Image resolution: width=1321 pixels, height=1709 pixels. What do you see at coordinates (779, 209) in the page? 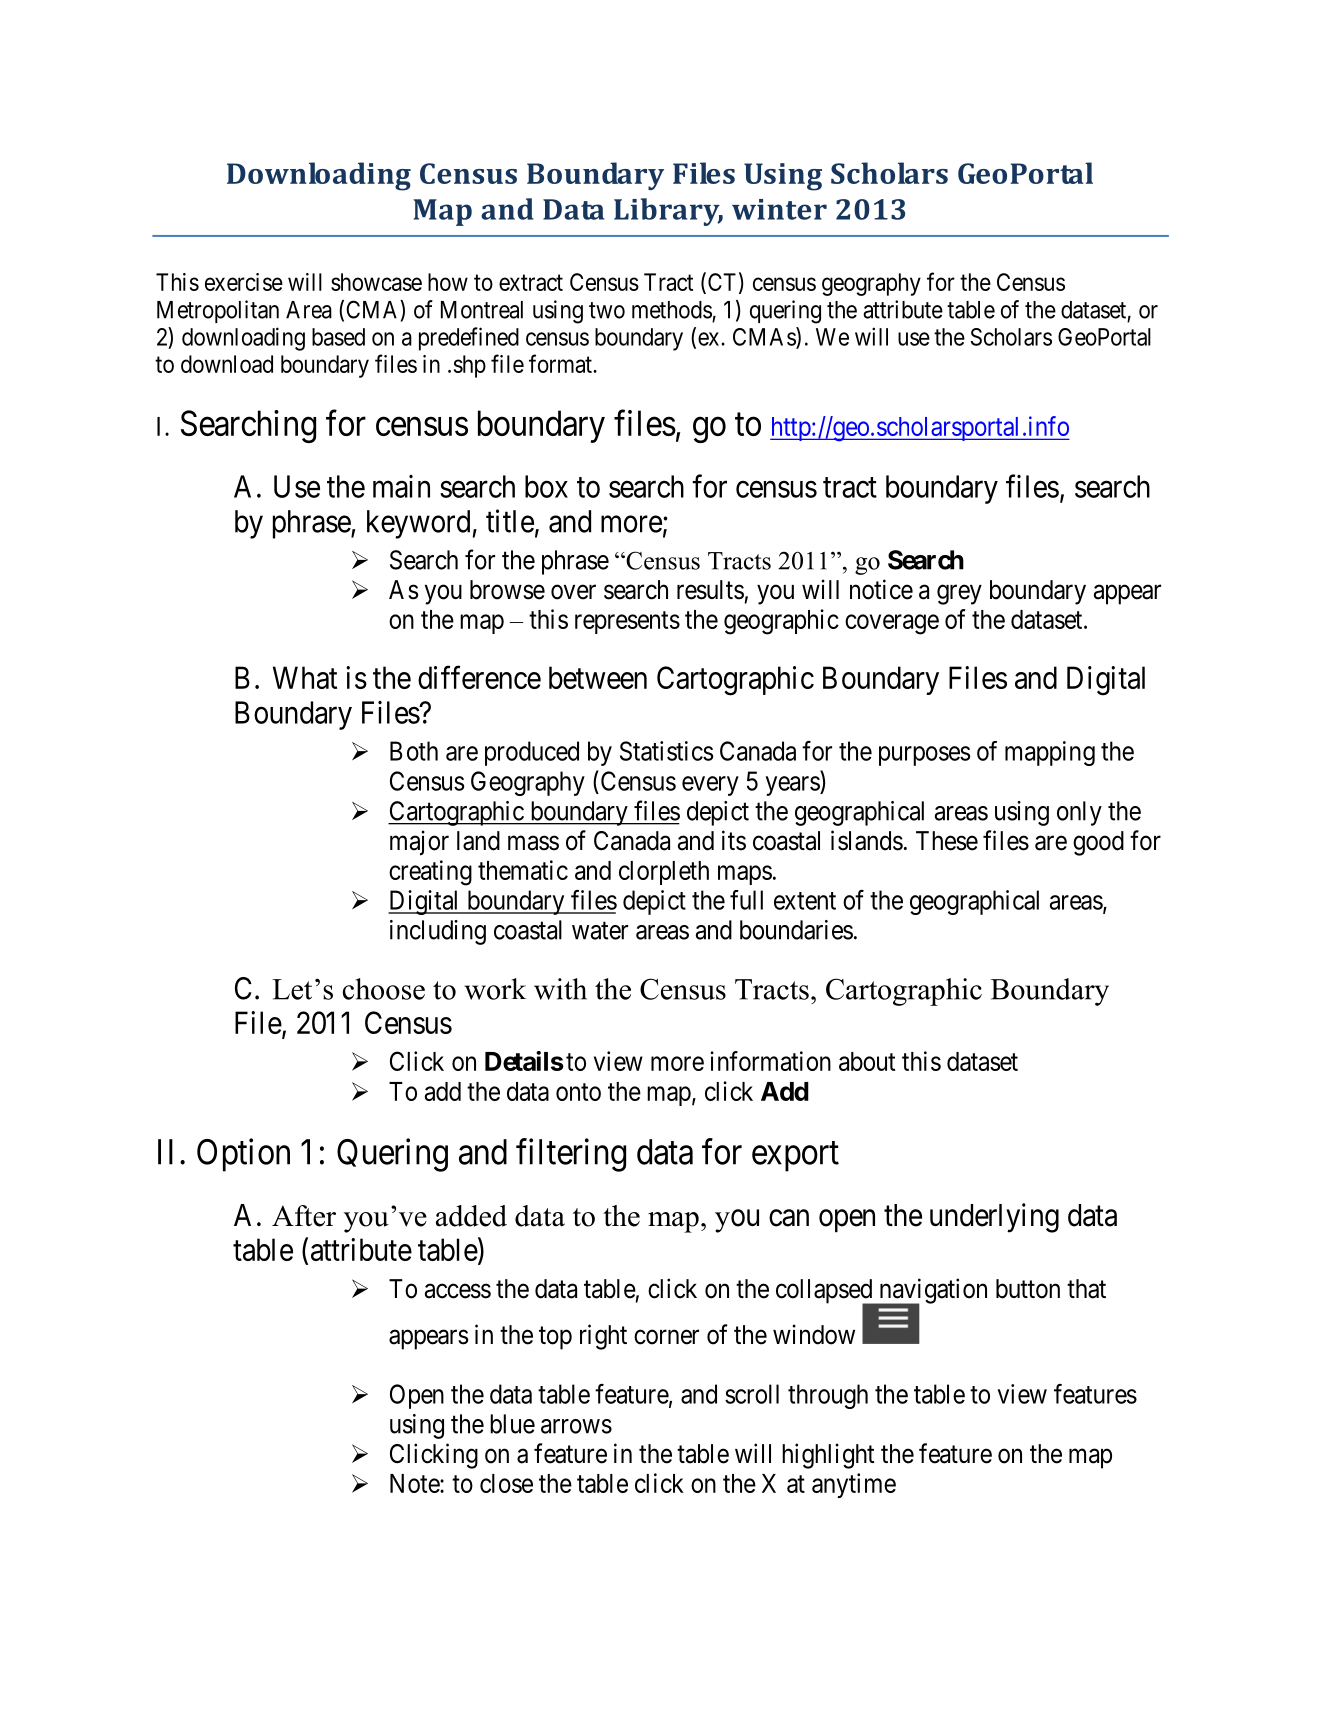
I see `winter` at bounding box center [779, 209].
